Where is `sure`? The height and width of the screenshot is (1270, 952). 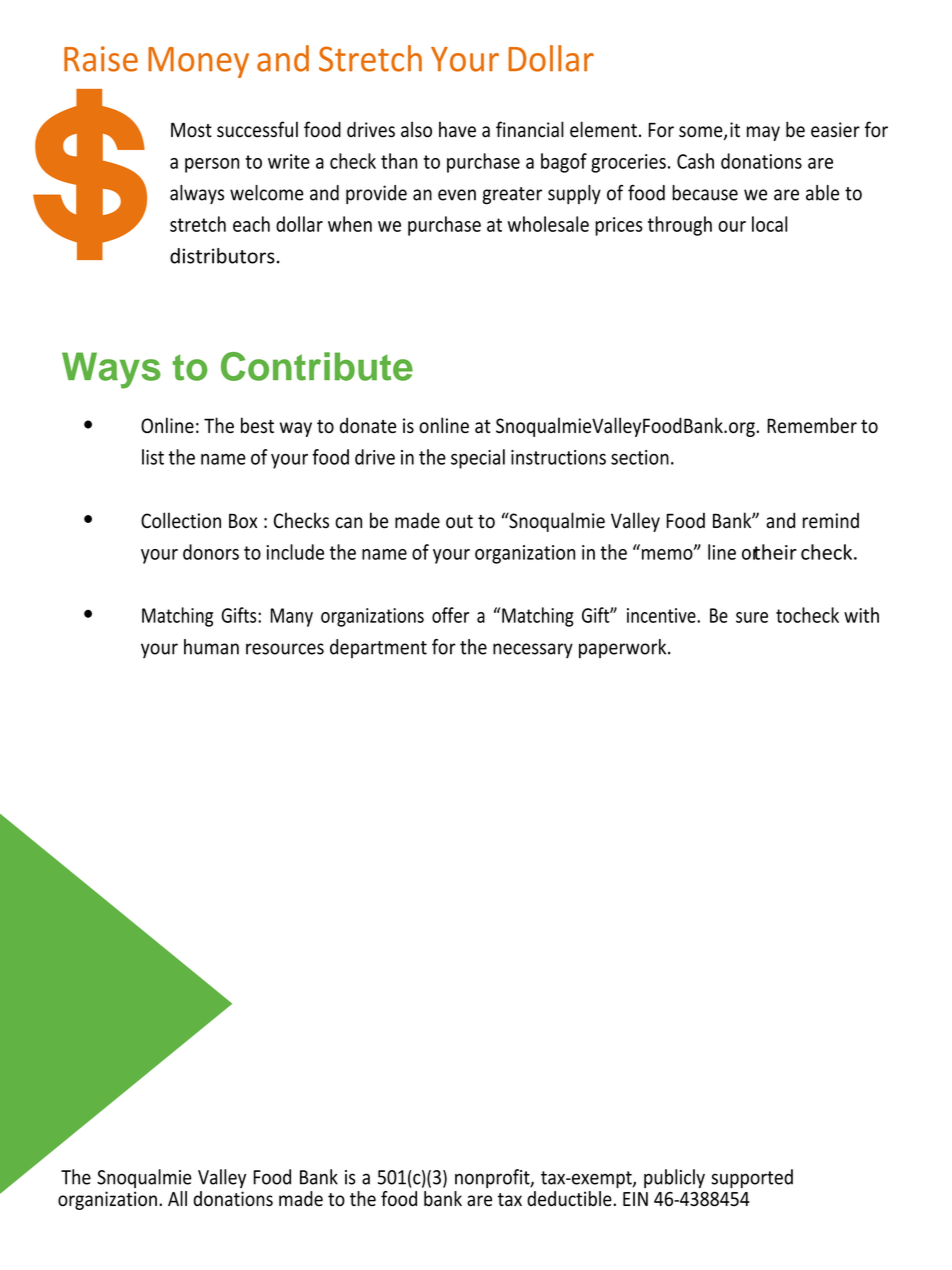
sure is located at coordinates (752, 617).
